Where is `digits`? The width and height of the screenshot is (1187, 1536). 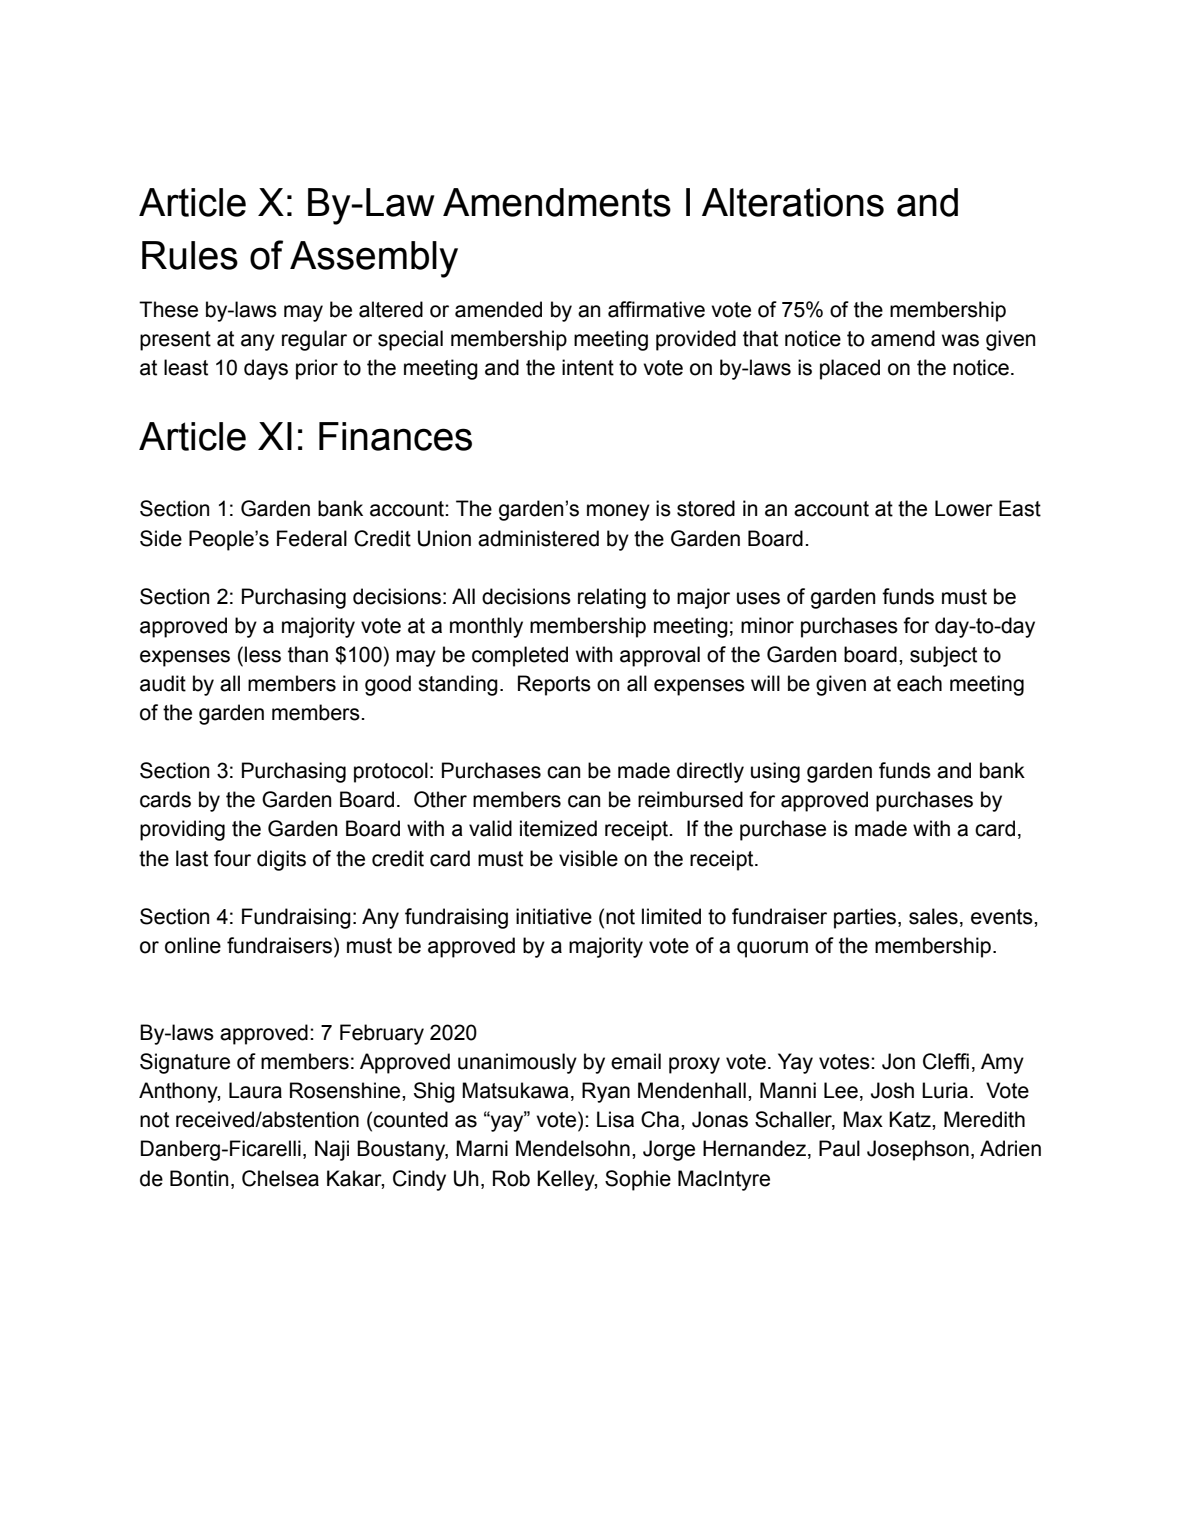 digits is located at coordinates (281, 860).
